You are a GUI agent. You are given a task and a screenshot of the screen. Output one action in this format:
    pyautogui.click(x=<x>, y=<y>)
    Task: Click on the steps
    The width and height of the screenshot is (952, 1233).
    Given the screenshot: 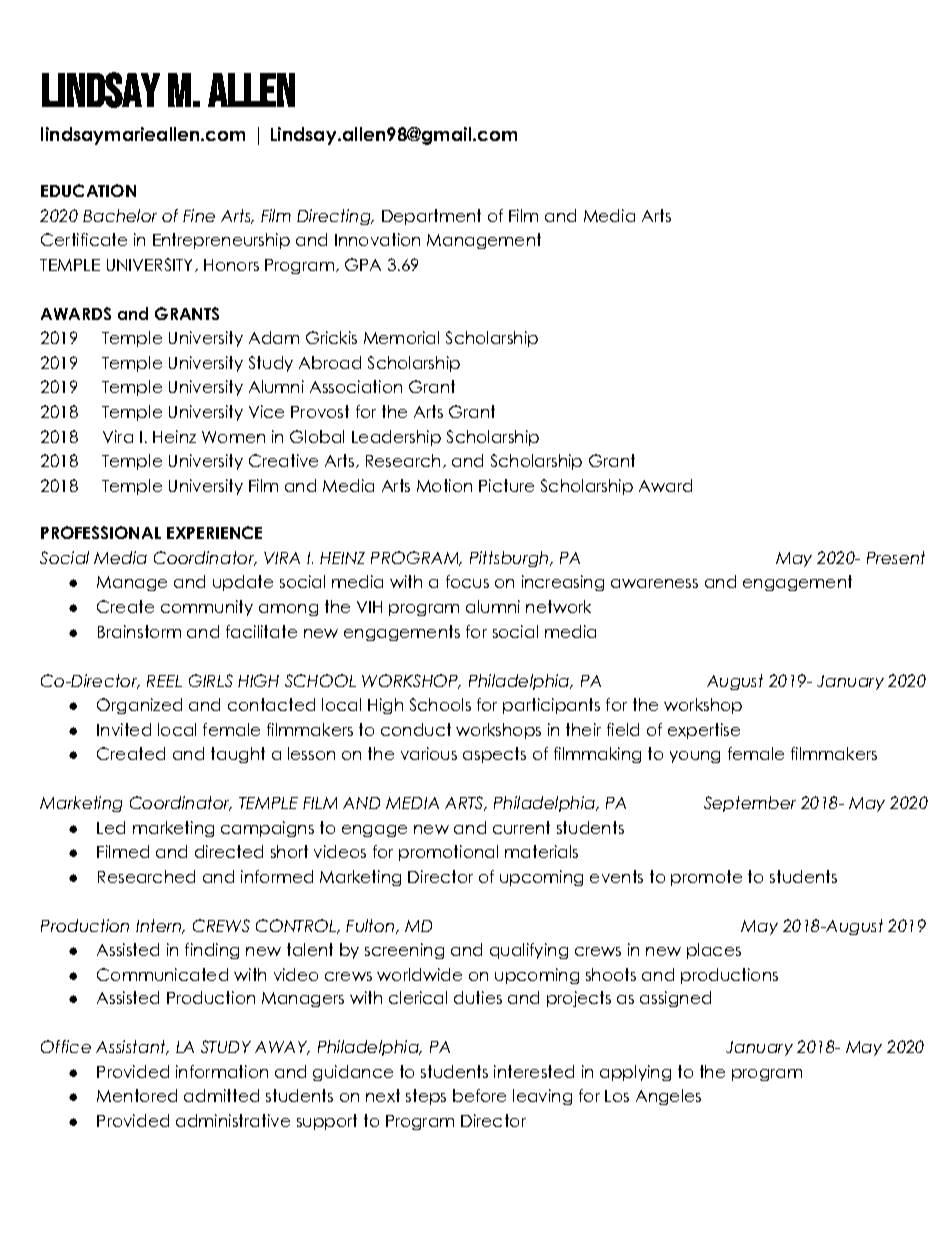 What is the action you would take?
    pyautogui.click(x=426, y=1097)
